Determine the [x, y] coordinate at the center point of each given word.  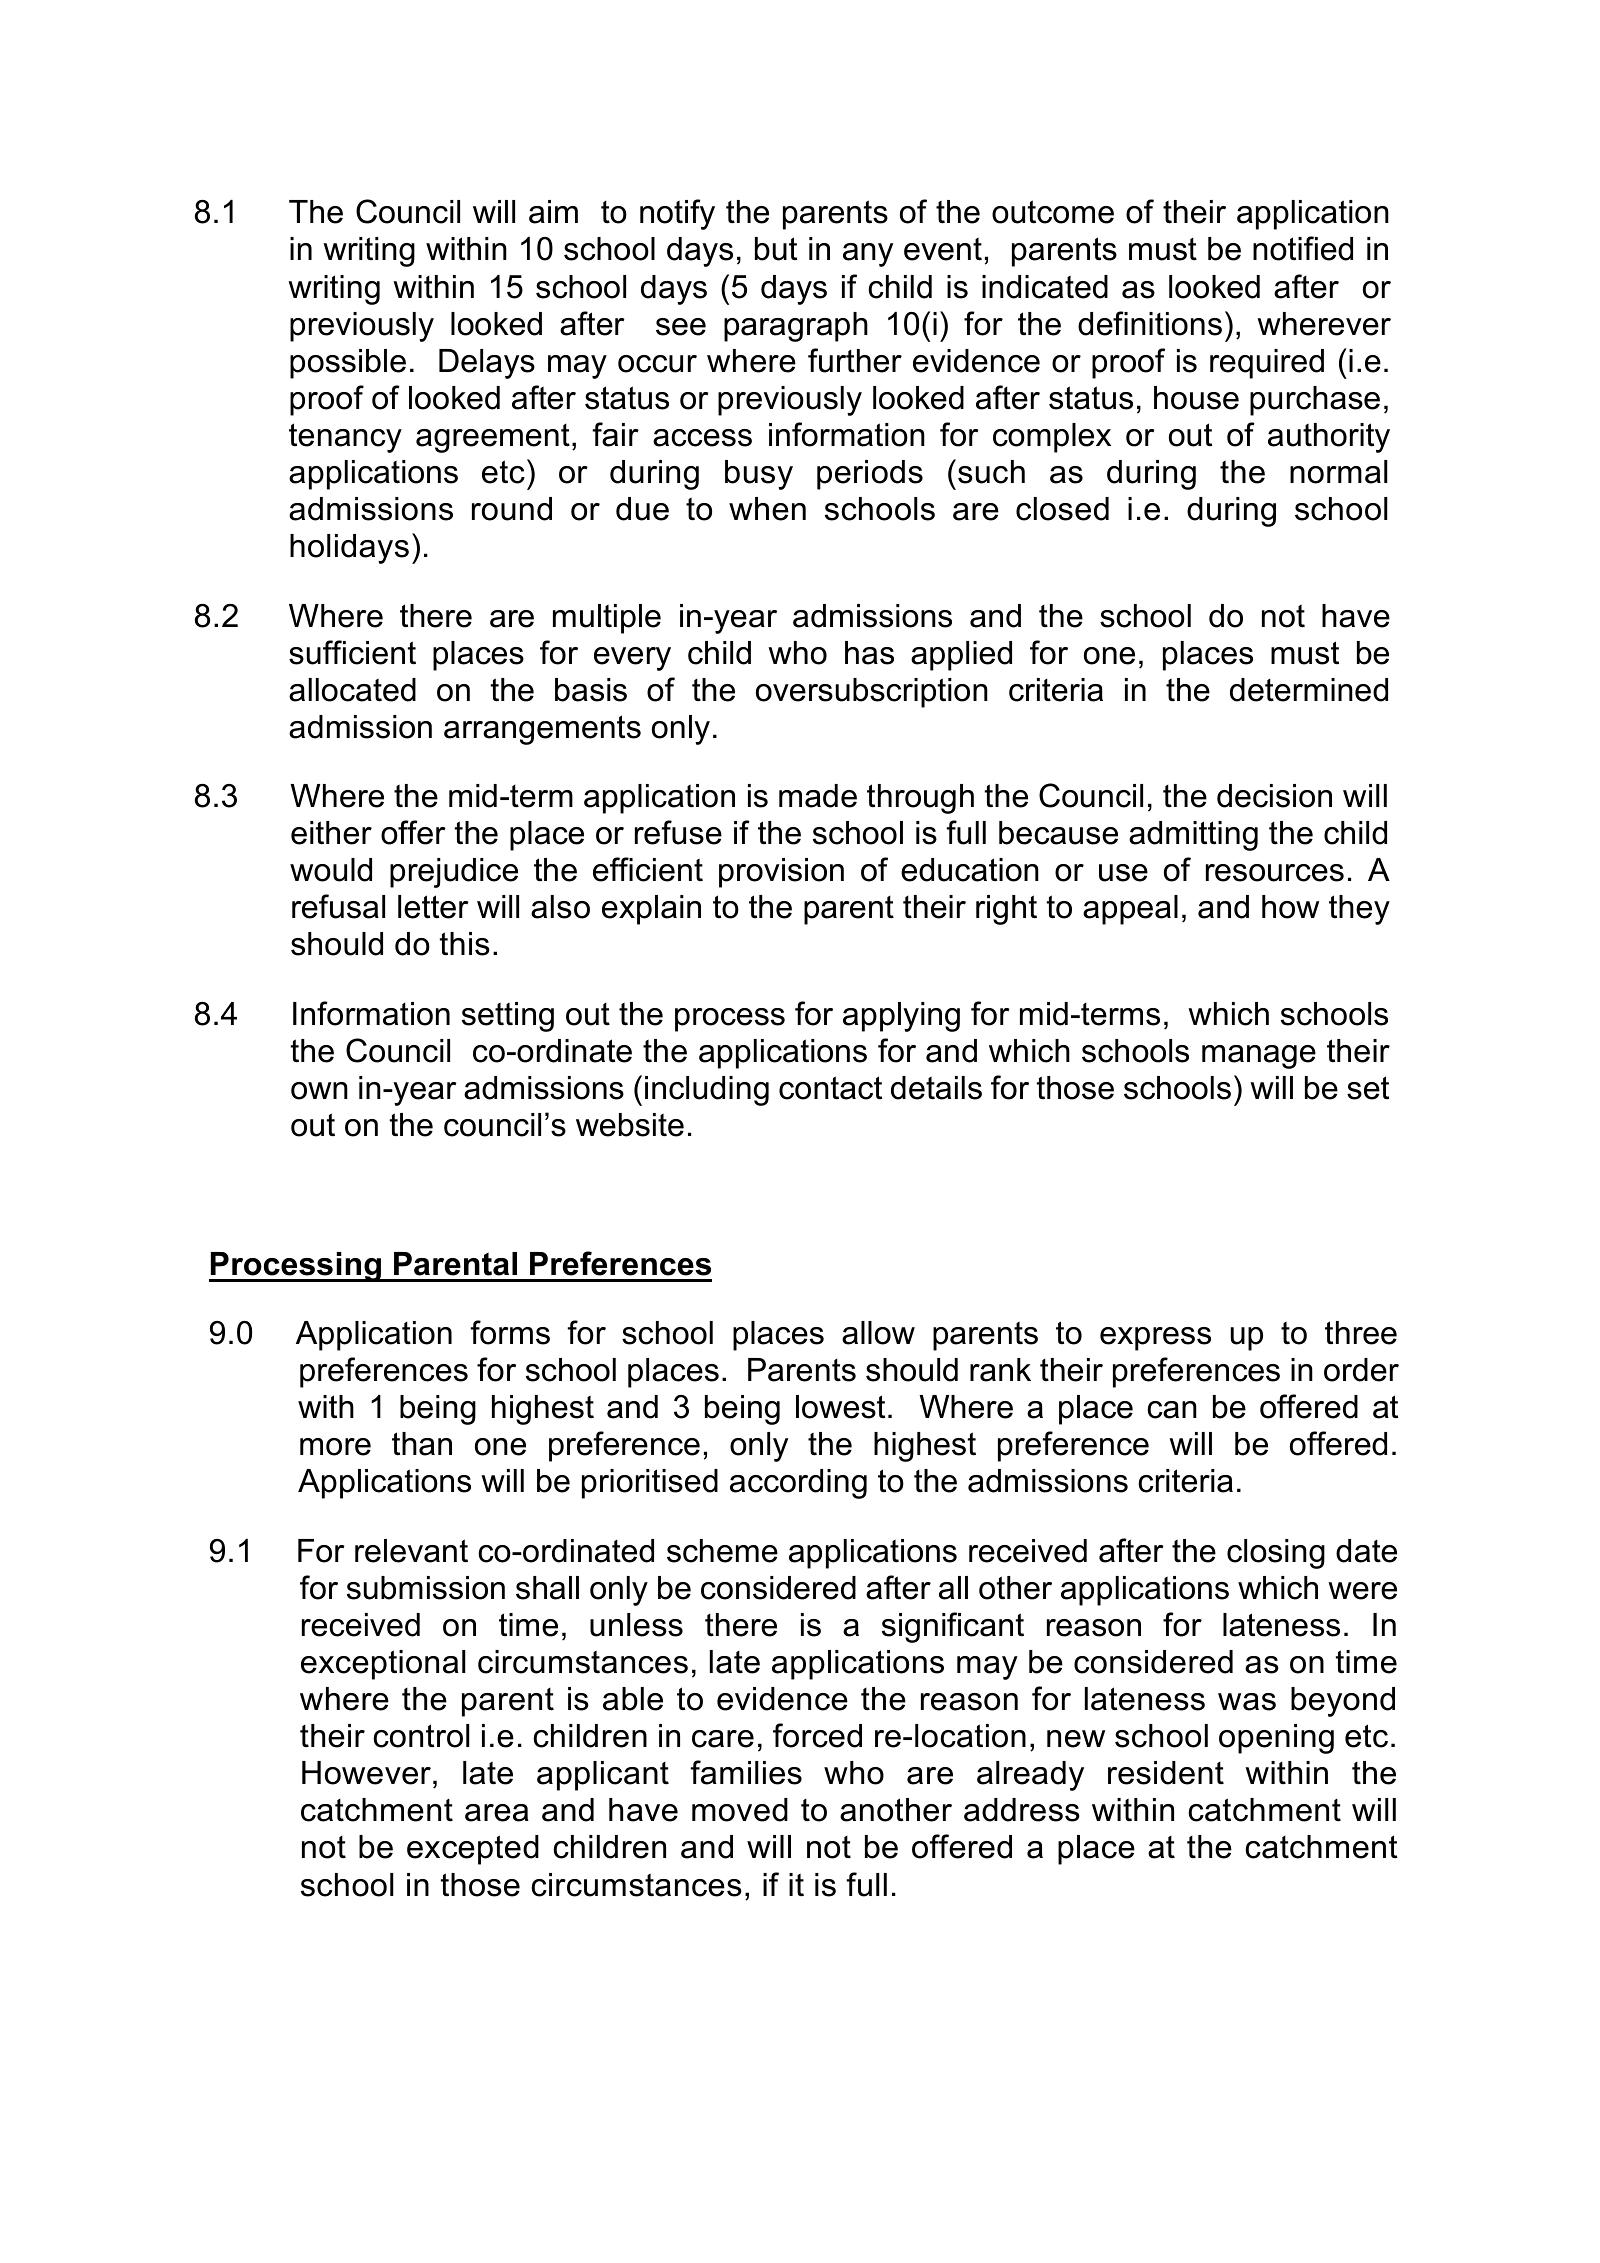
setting [508, 1017]
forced [817, 1735]
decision [1274, 796]
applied [961, 656]
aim [553, 212]
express [1155, 1339]
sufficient [352, 652]
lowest [840, 1407]
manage [1259, 1057]
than [422, 1444]
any [868, 255]
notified [1303, 248]
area [497, 1813]
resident [1166, 1773]
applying [901, 1017]
